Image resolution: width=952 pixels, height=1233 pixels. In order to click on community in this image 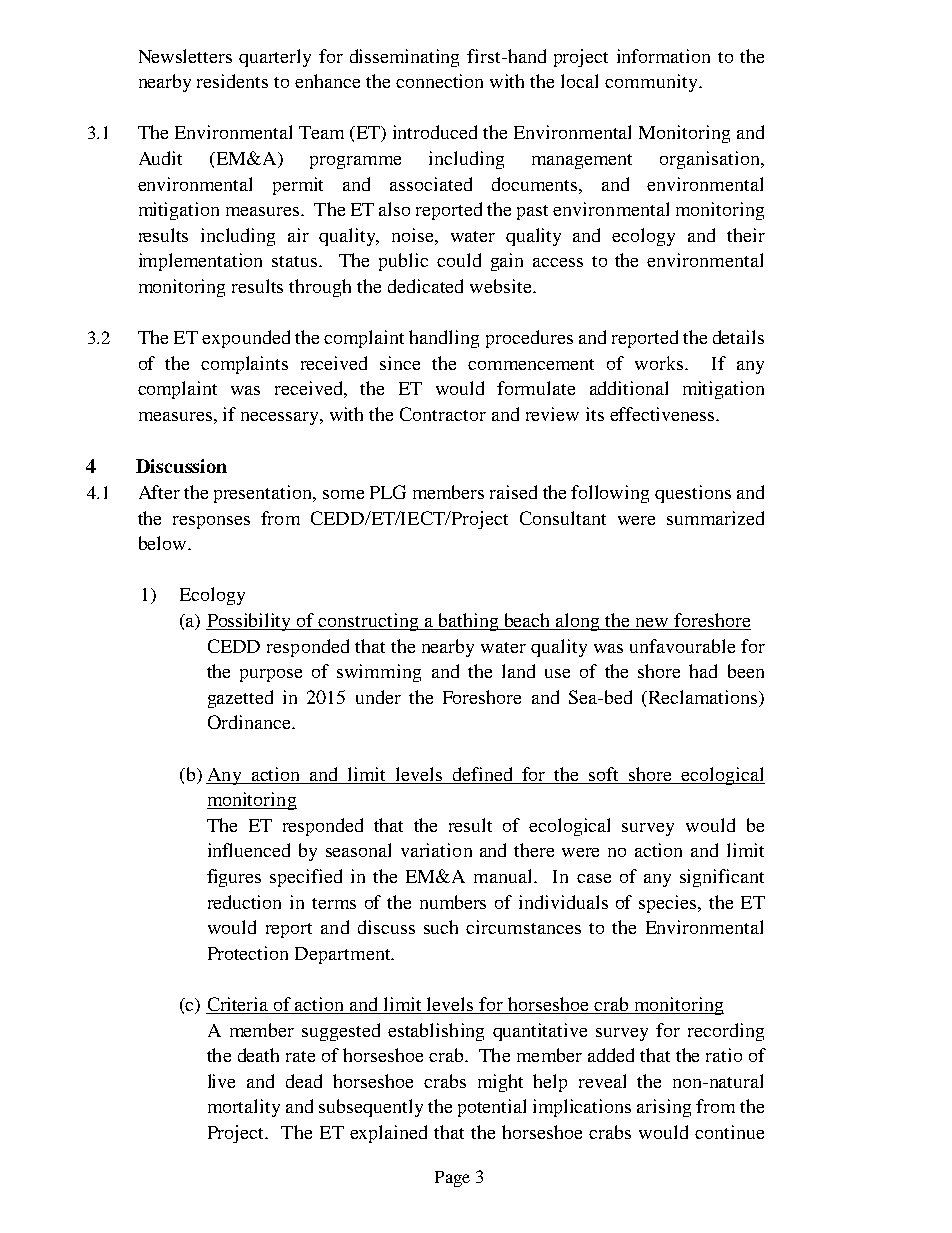, I will do `click(652, 83)`.
